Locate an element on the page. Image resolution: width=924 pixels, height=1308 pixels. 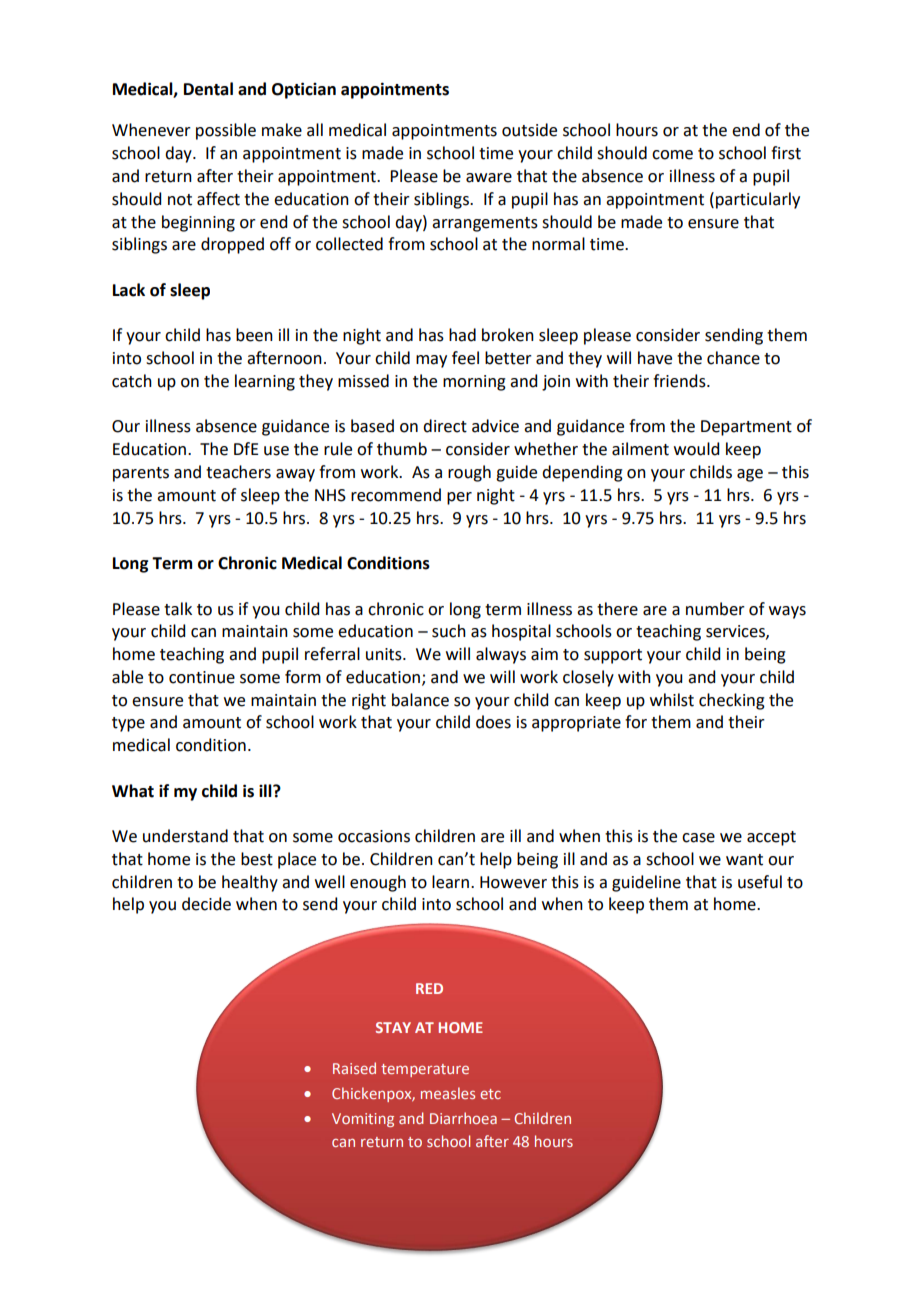
come is located at coordinates (672, 155).
